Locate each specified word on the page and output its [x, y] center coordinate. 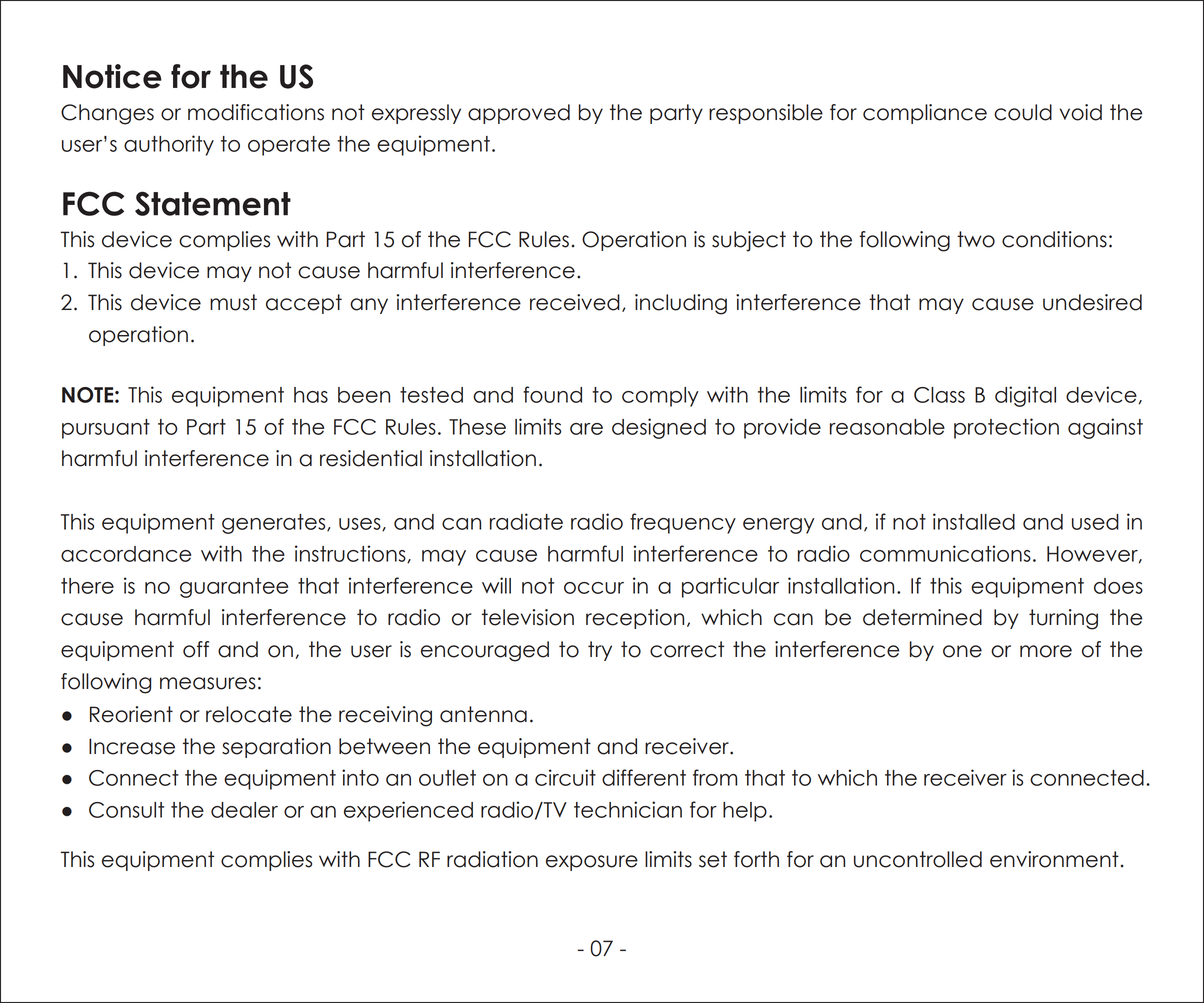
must [233, 302]
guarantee [234, 588]
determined [922, 617]
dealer [244, 810]
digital [1025, 396]
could [1023, 112]
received [575, 302]
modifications [256, 112]
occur [594, 588]
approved [519, 114]
